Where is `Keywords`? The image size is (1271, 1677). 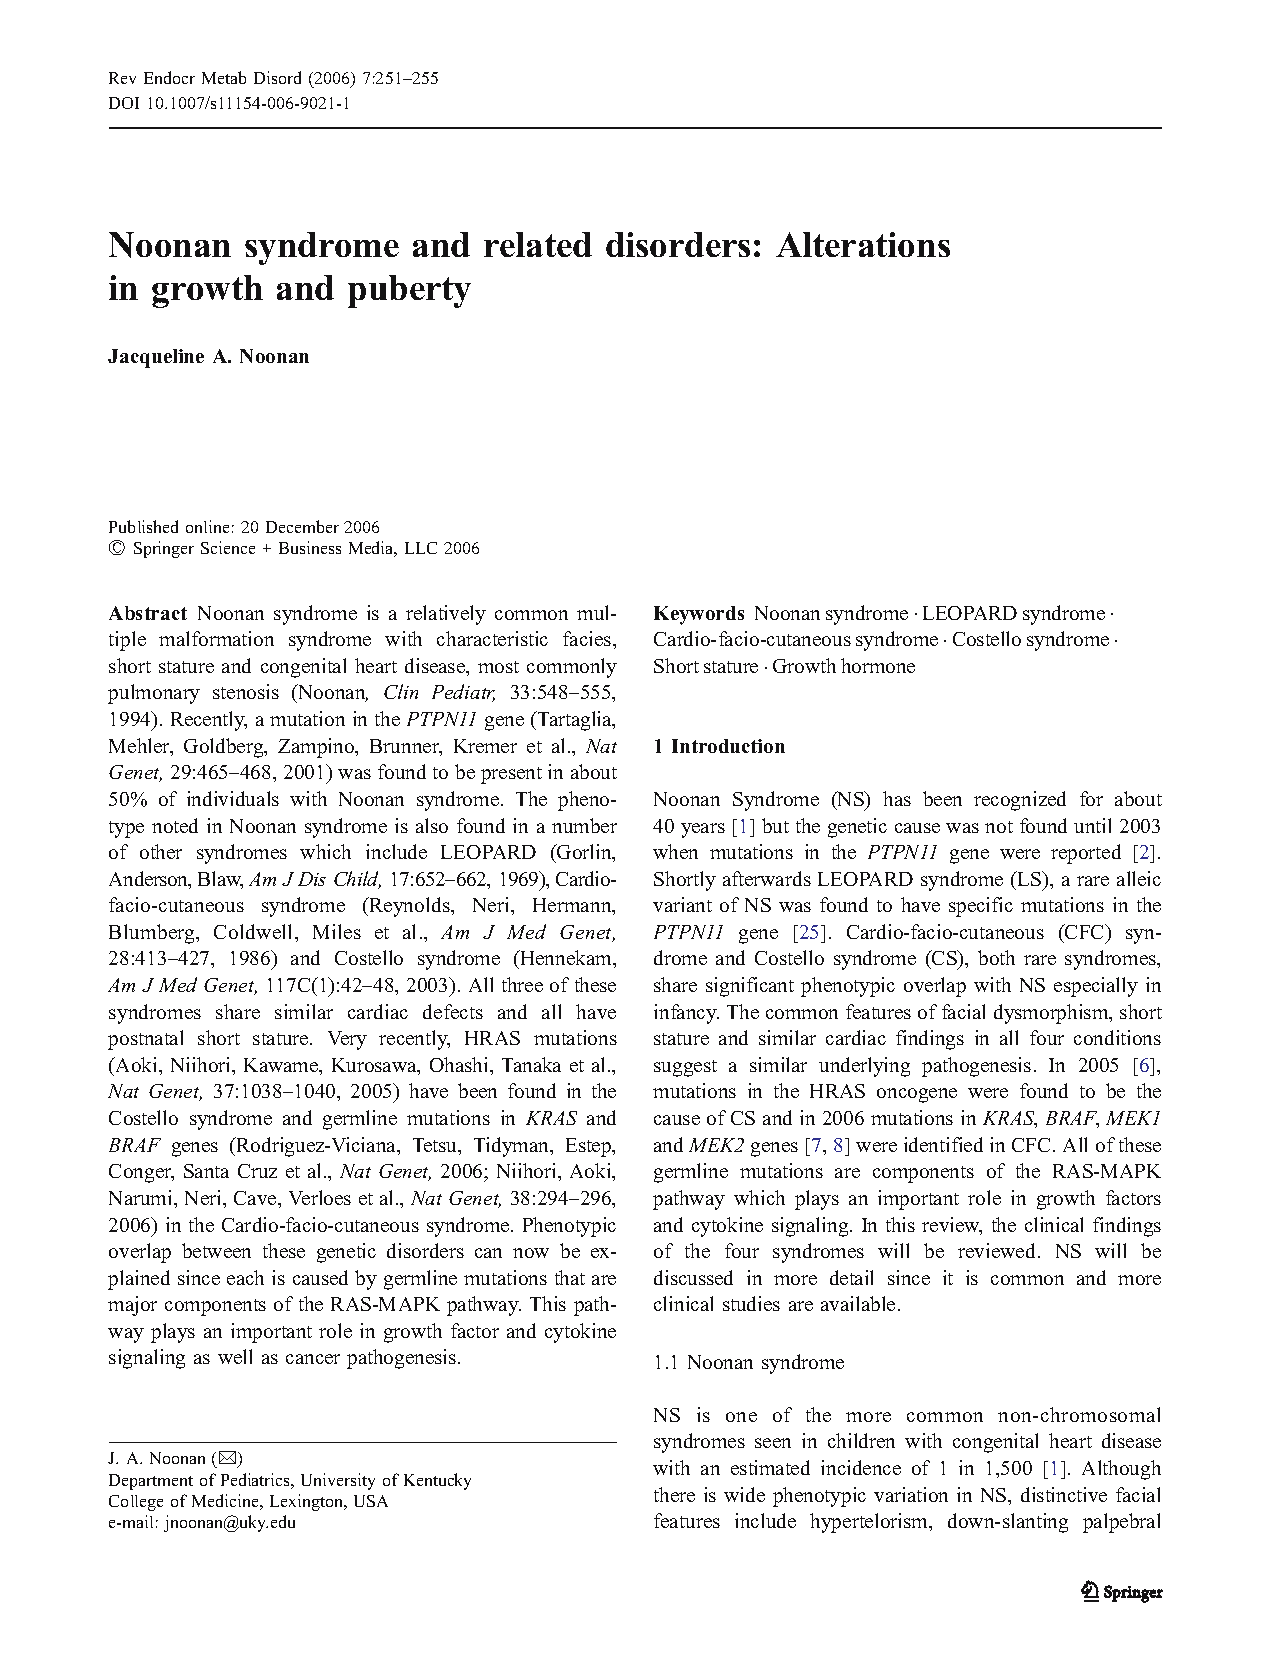
Keywords is located at coordinates (699, 615).
